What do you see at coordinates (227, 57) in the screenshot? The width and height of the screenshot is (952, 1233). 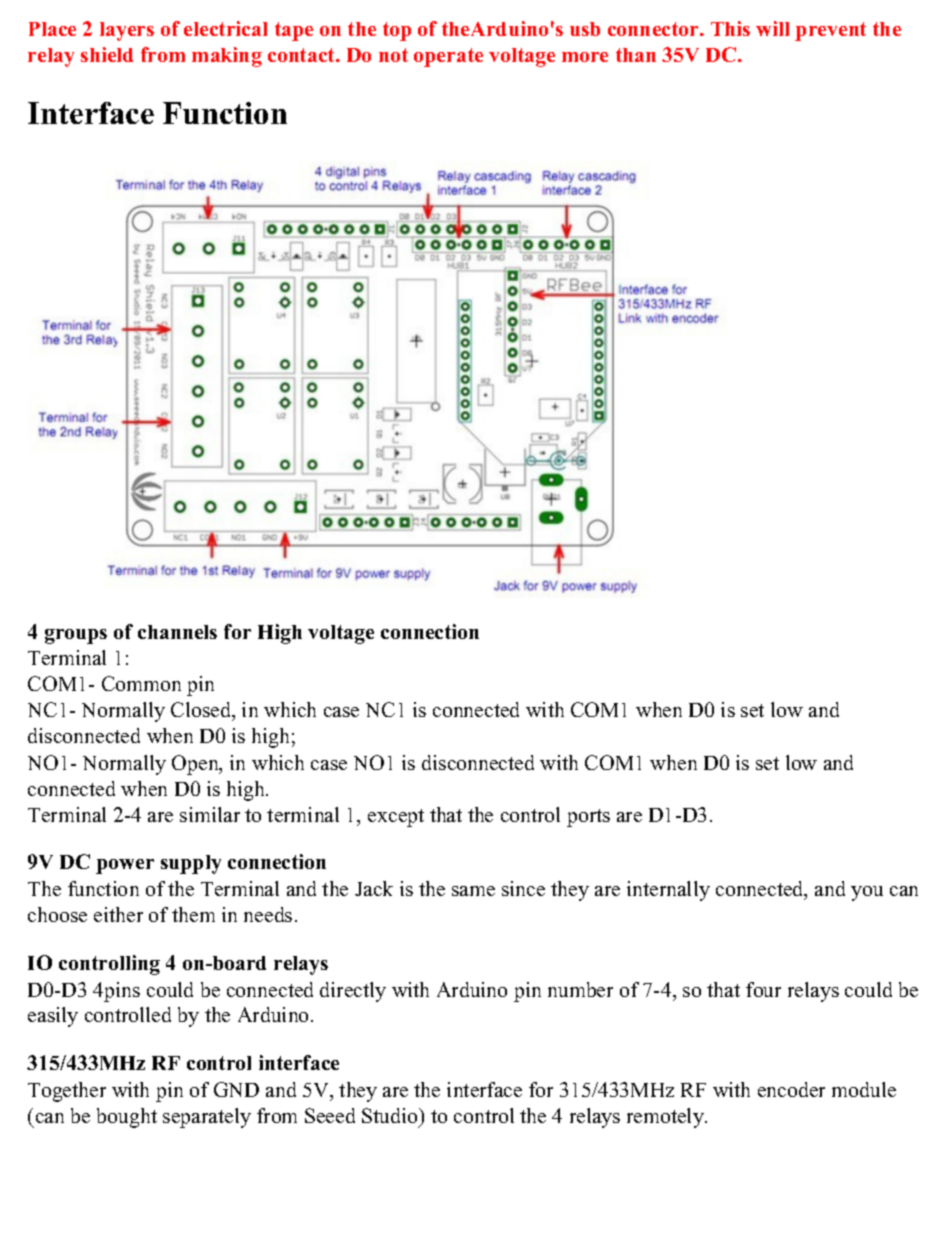 I see `making` at bounding box center [227, 57].
